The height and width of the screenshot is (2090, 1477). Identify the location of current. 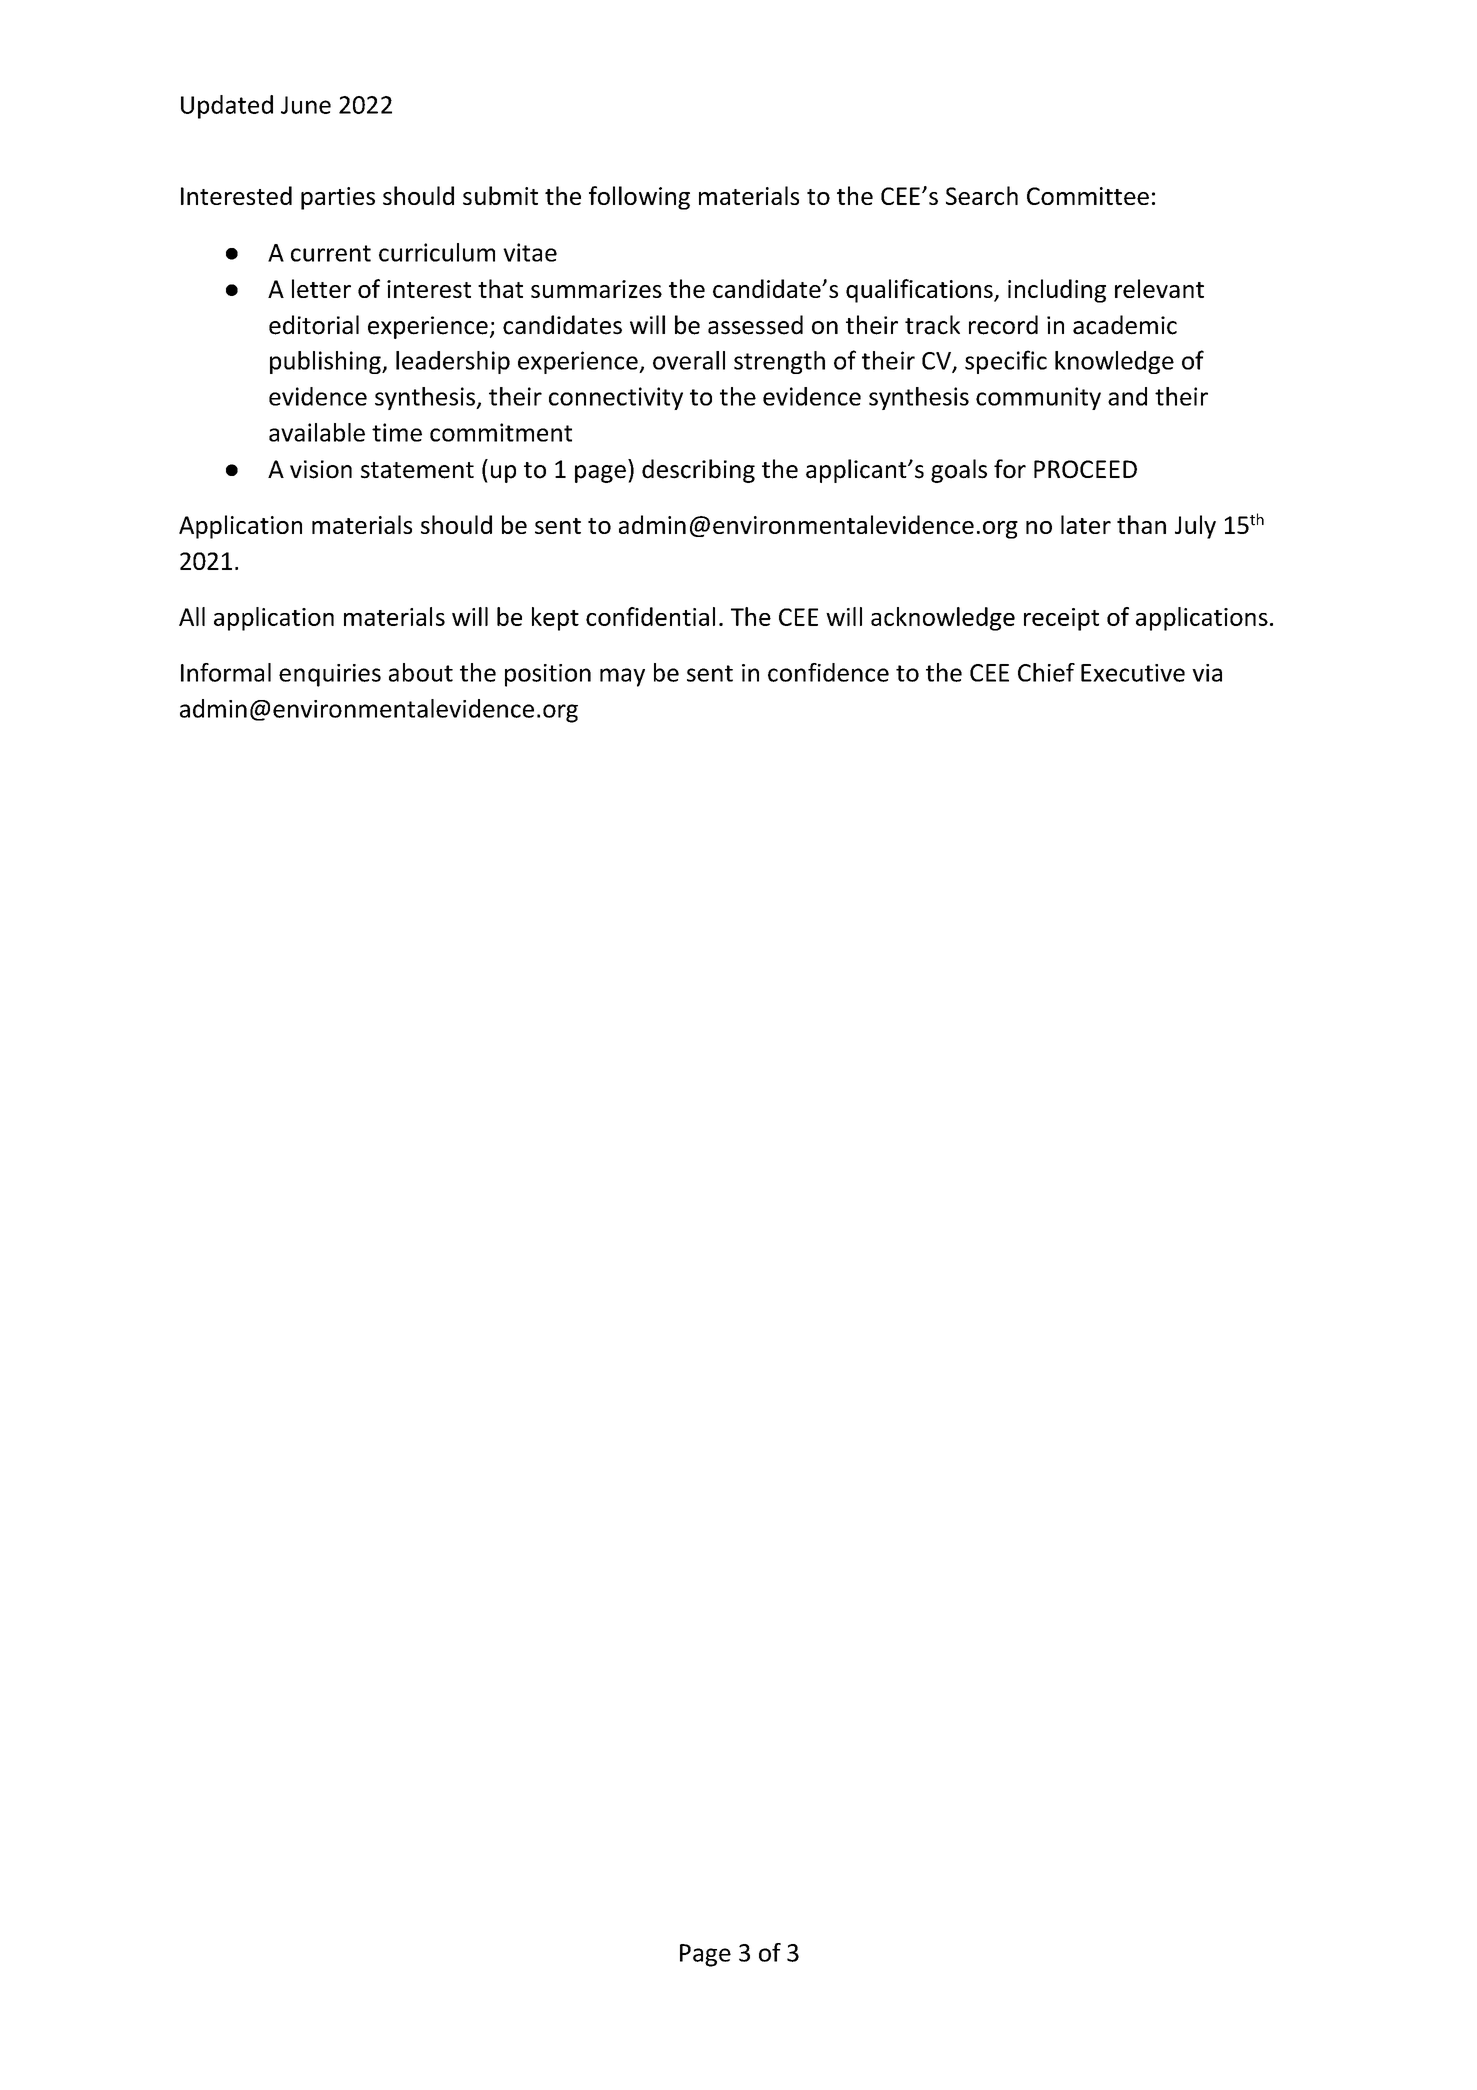
(331, 253).
